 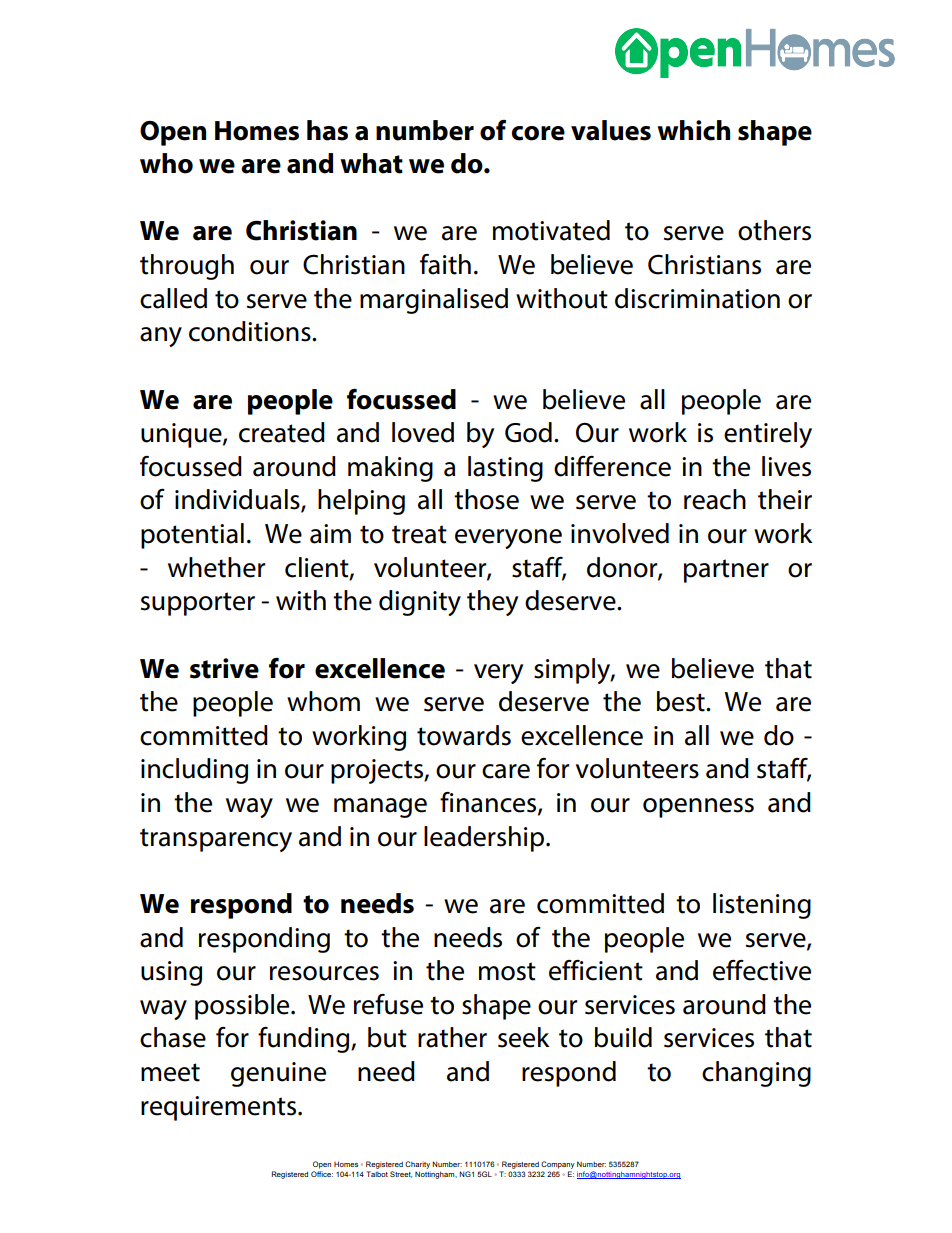 What do you see at coordinates (220, 1108) in the document?
I see `requirements` at bounding box center [220, 1108].
